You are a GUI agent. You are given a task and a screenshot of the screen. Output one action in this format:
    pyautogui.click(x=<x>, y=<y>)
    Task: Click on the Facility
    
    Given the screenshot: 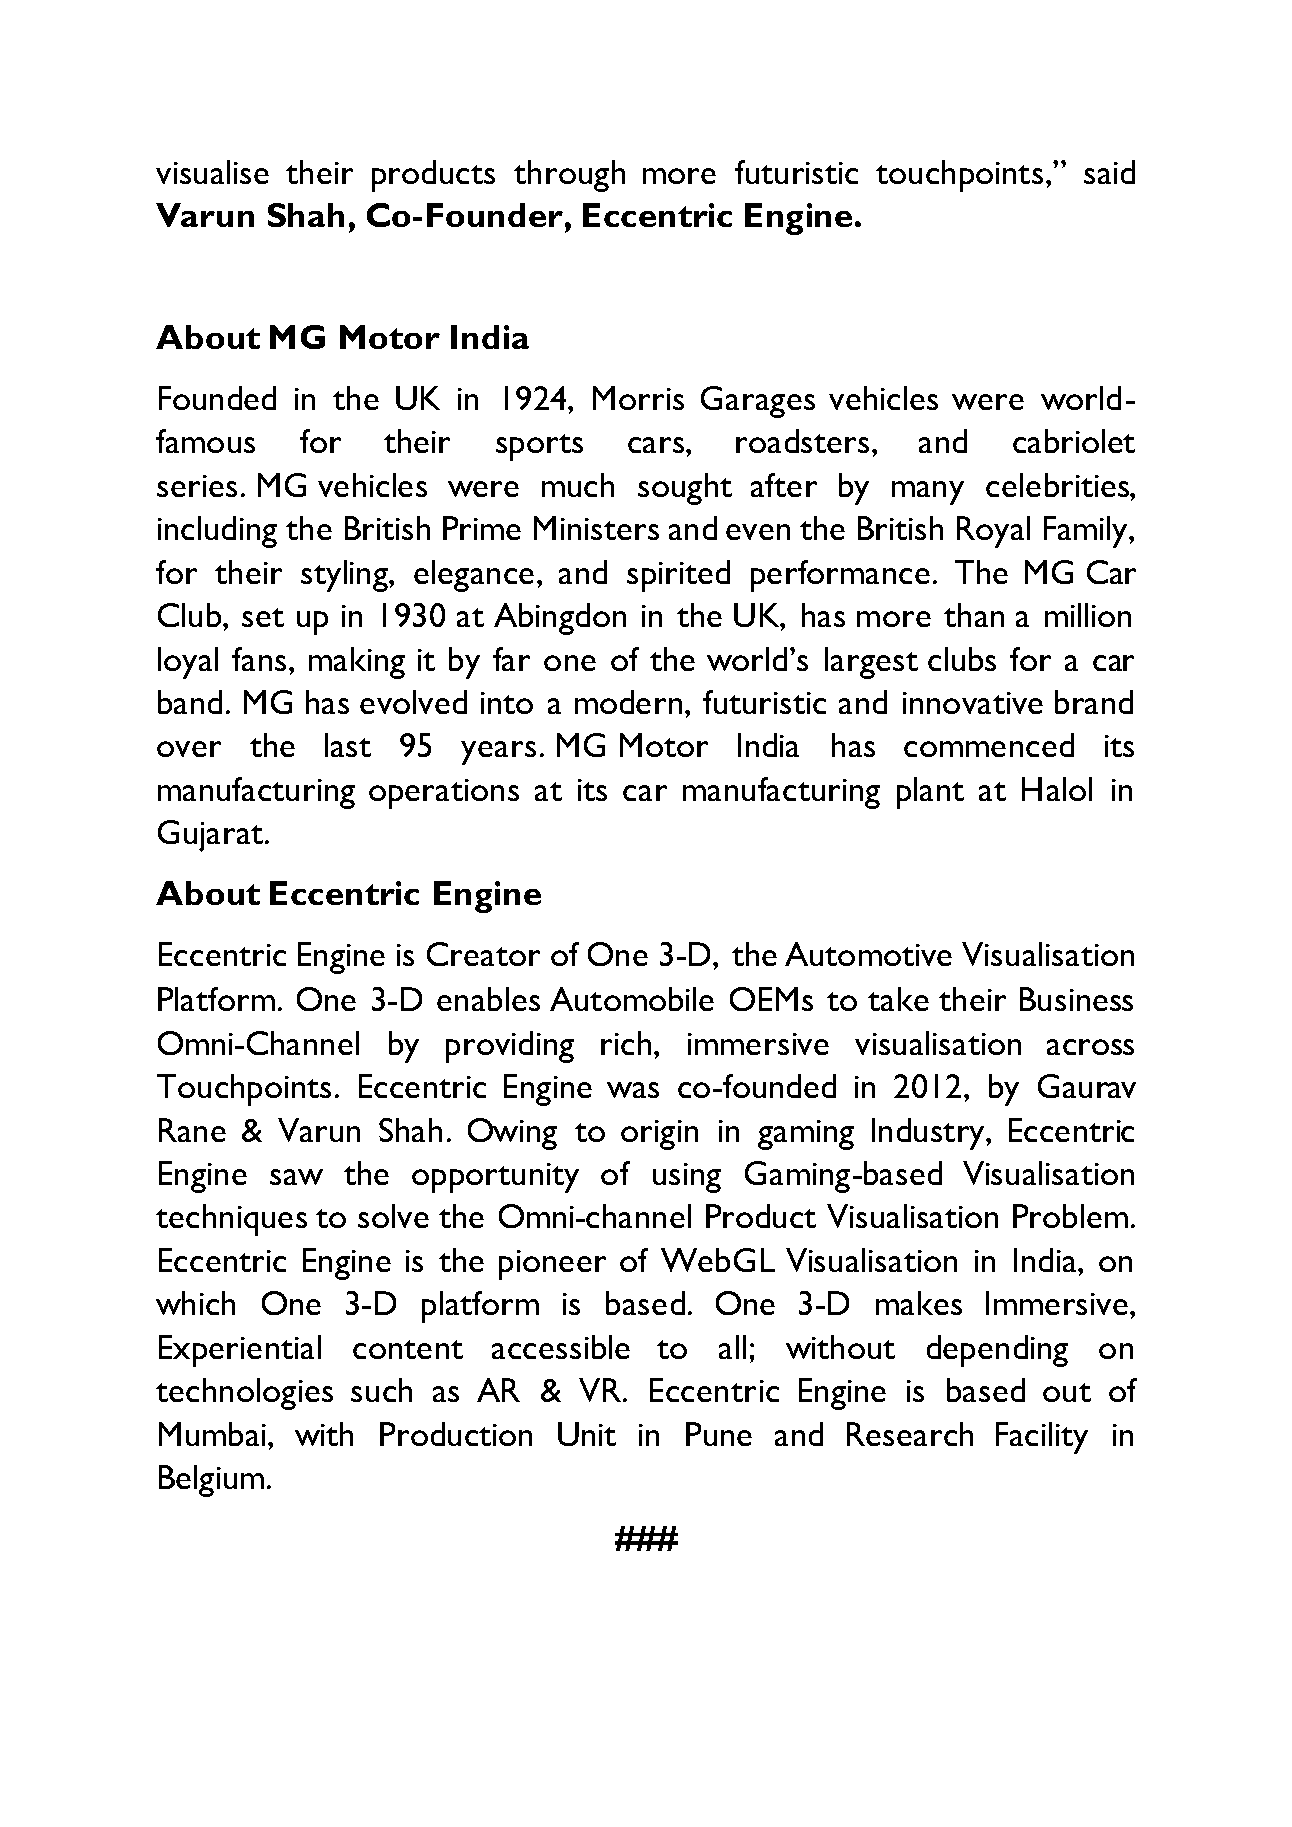 What is the action you would take?
    pyautogui.click(x=1042, y=1438)
